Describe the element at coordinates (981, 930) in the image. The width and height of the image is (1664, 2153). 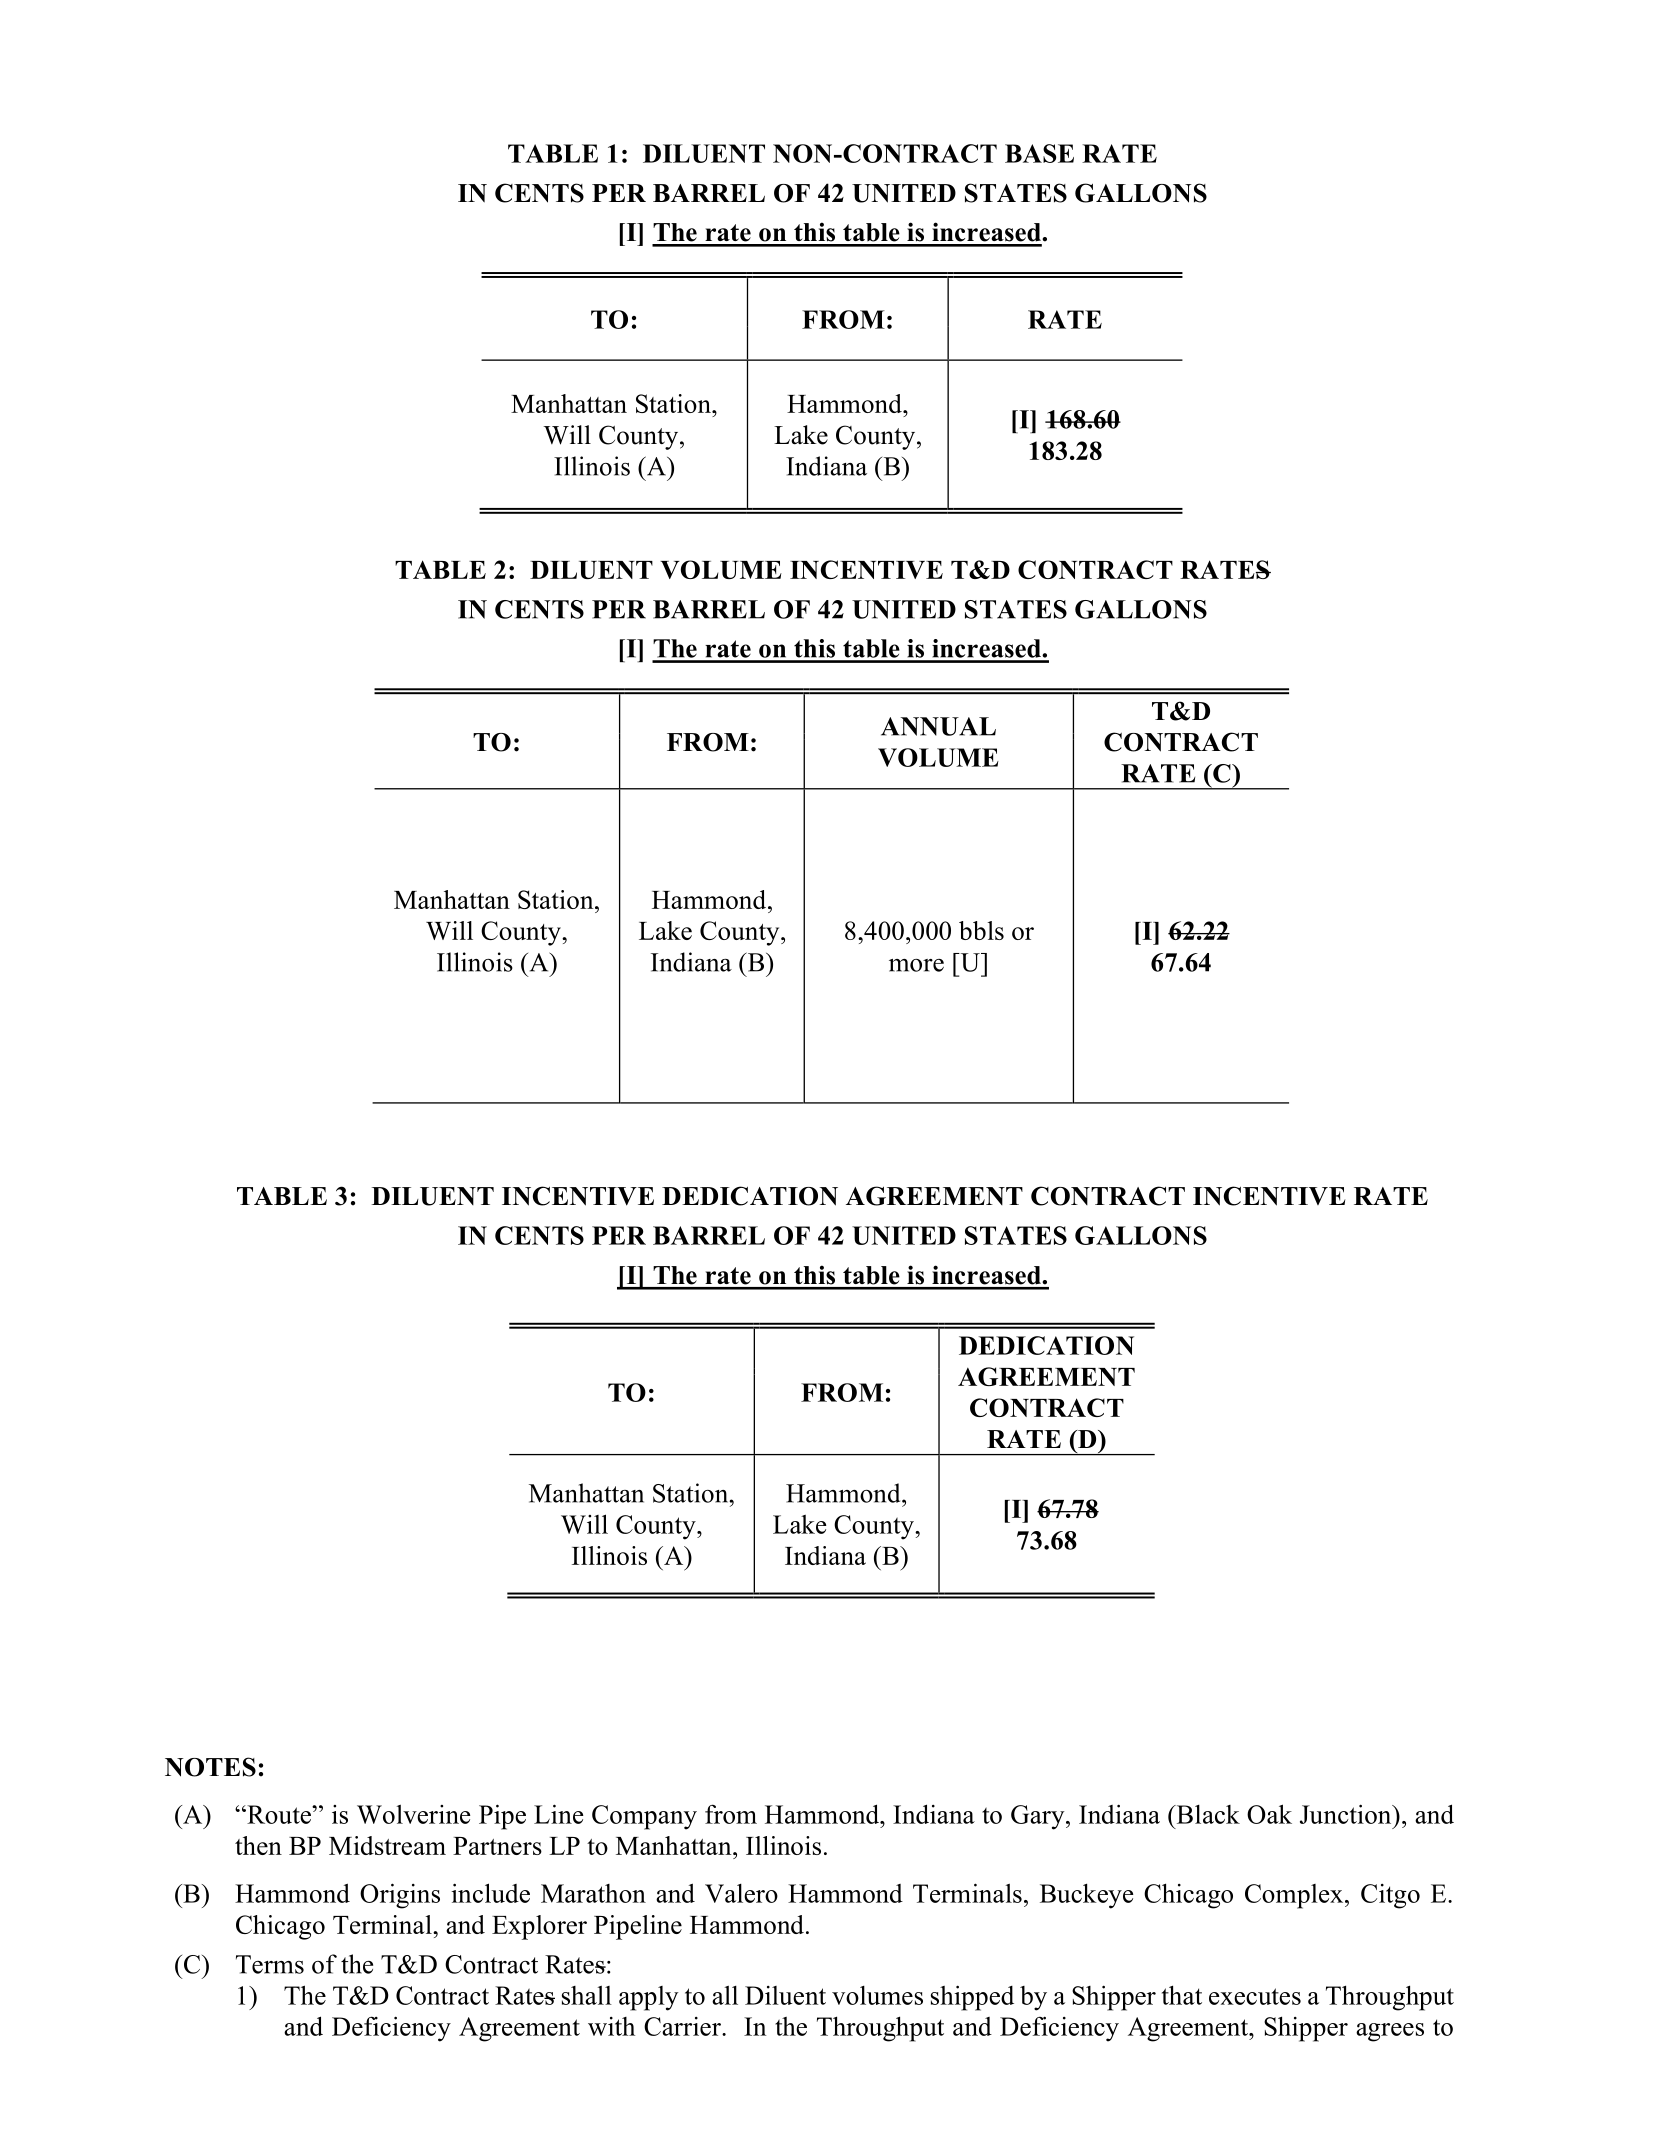
I see `bbls` at that location.
